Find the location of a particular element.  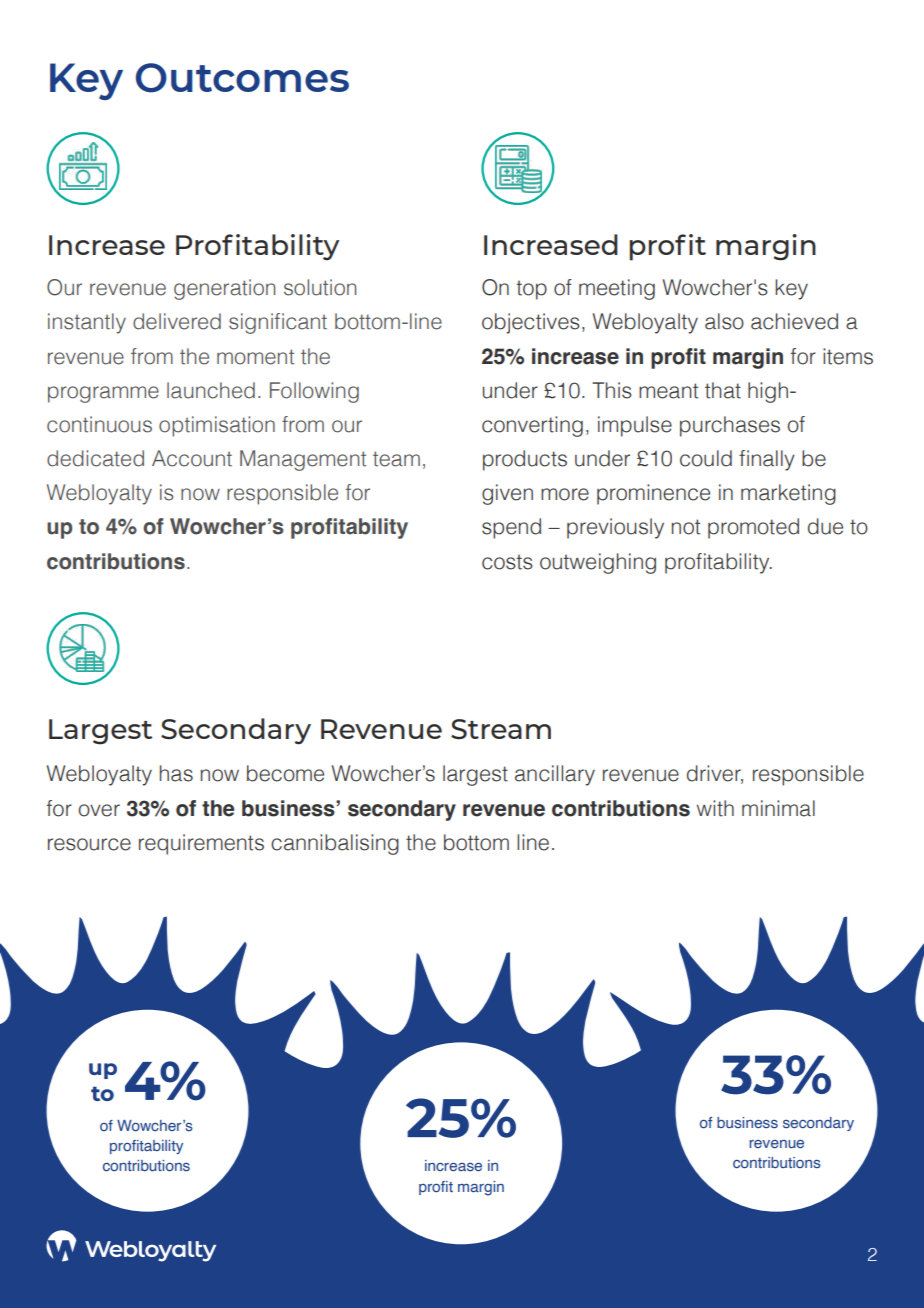

ancillary is located at coordinates (555, 775).
